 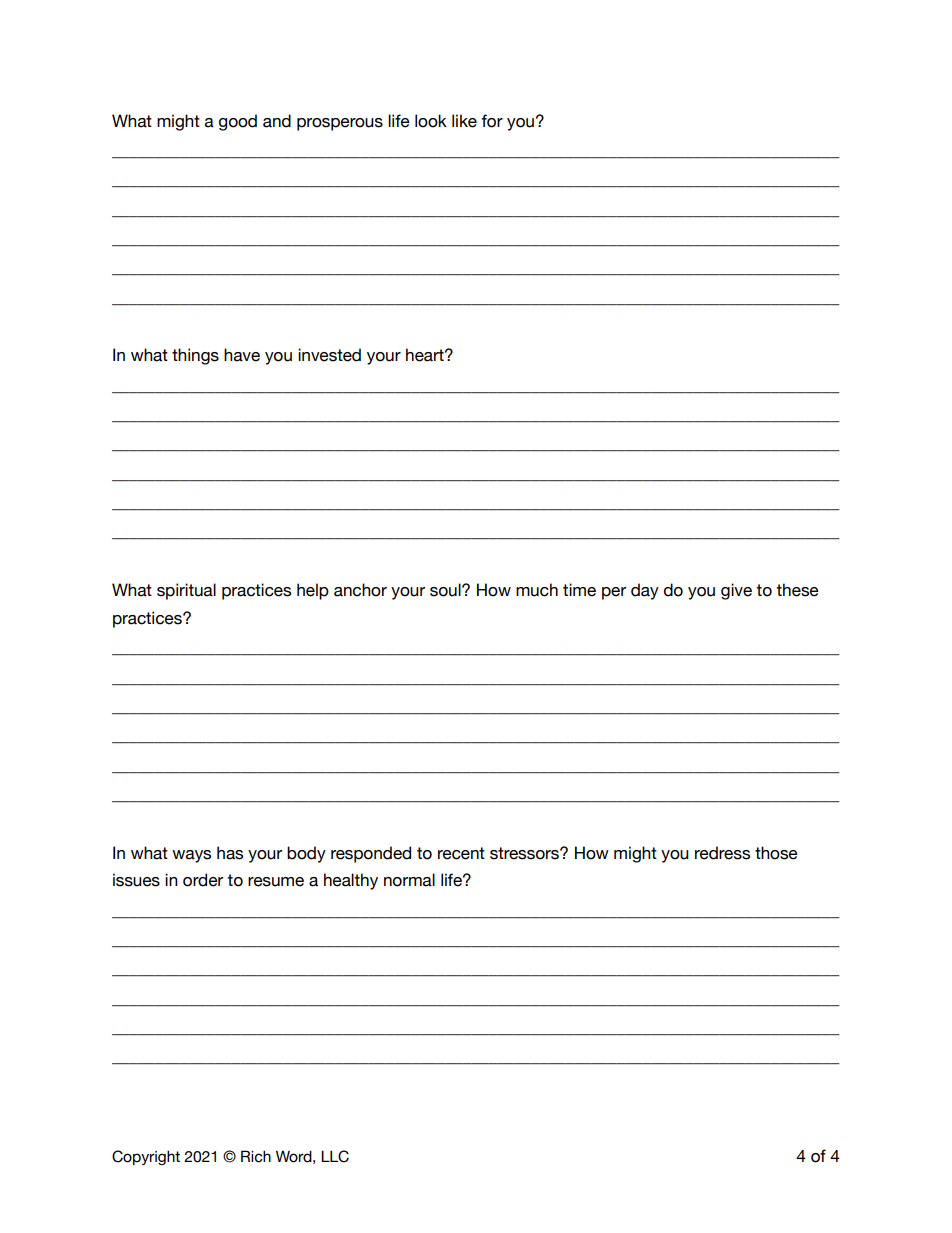 I want to click on spiritual, so click(x=186, y=591).
